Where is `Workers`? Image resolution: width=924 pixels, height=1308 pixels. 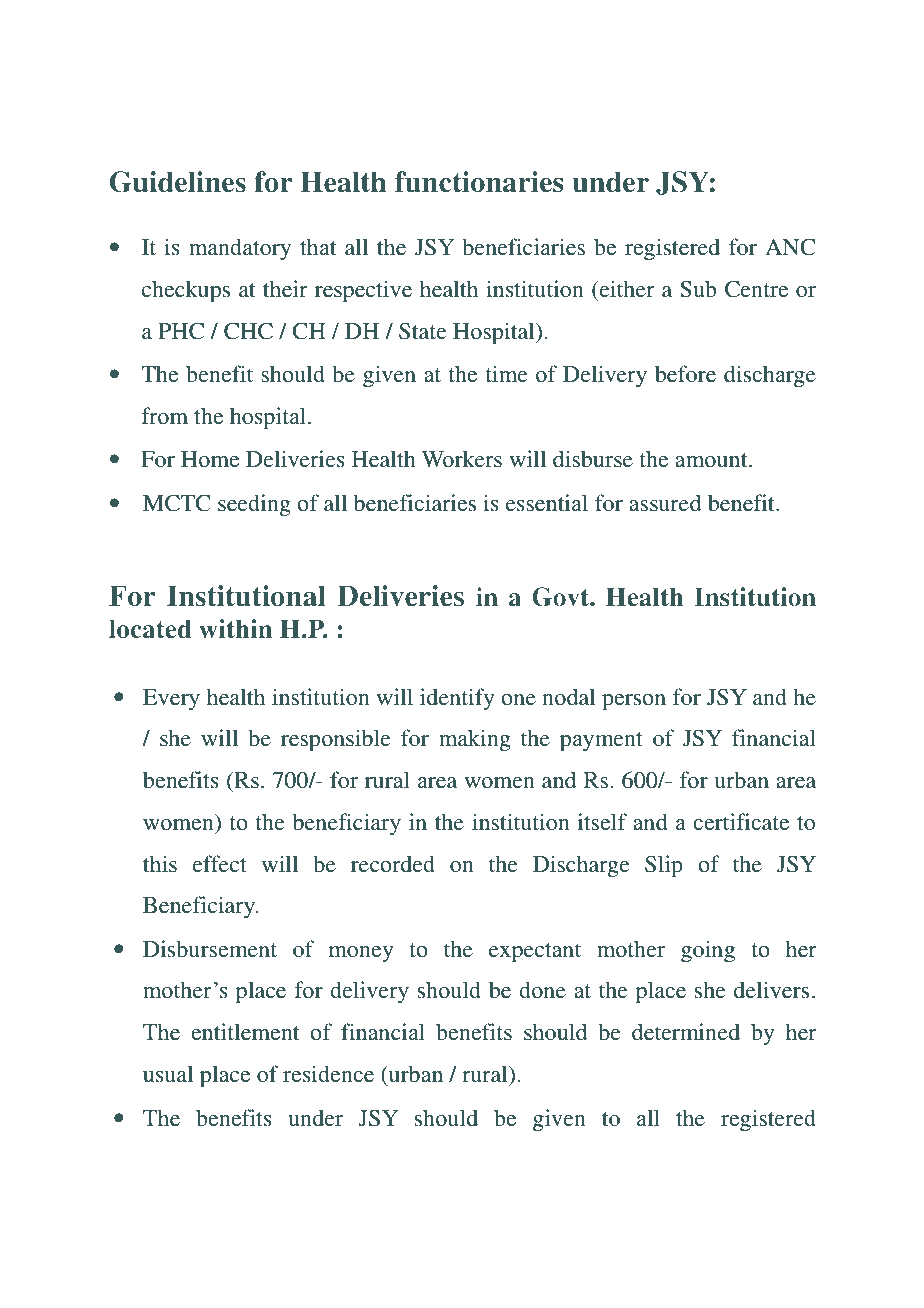 Workers is located at coordinates (461, 458).
